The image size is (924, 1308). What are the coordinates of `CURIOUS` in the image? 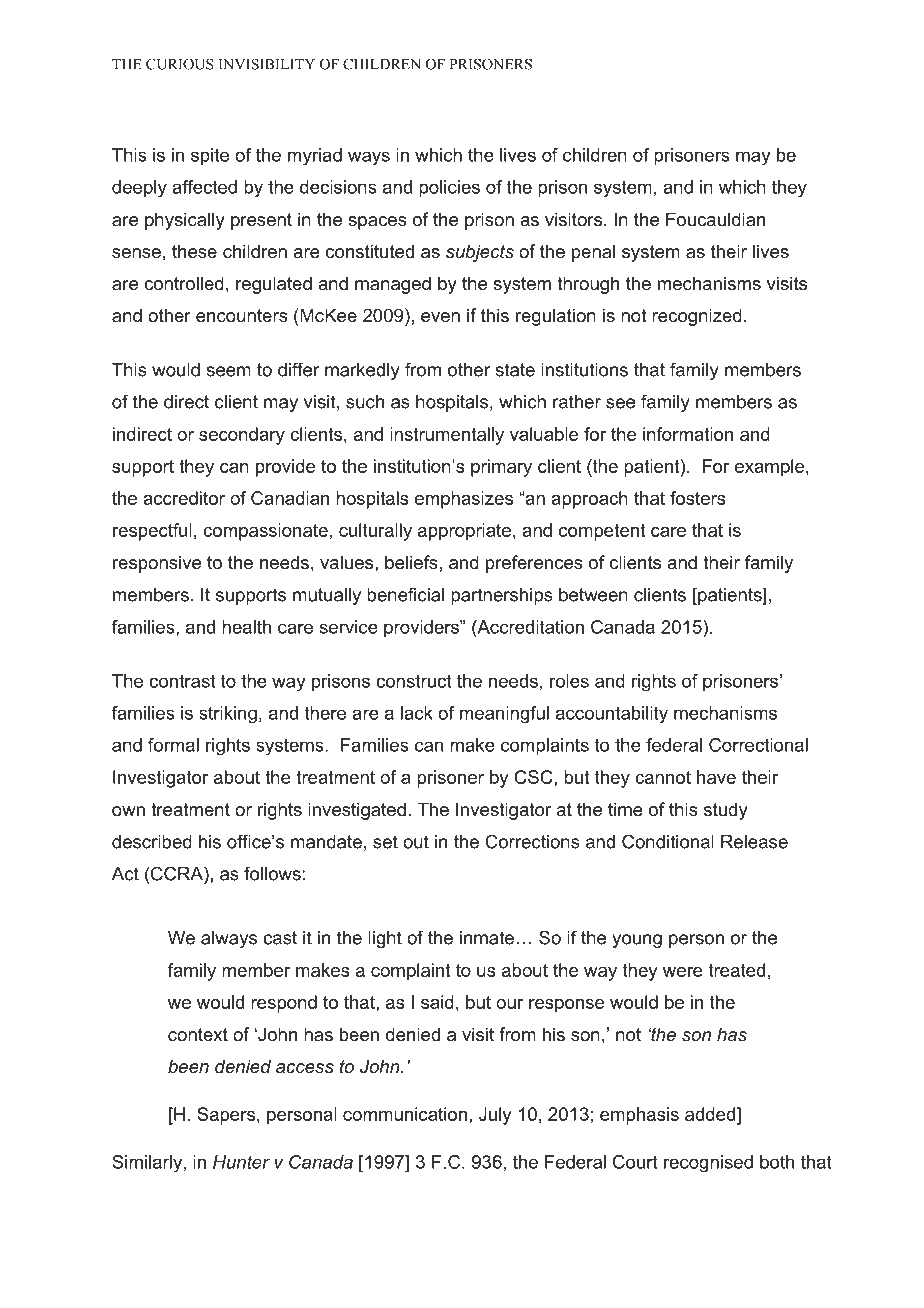 It's located at (180, 64).
